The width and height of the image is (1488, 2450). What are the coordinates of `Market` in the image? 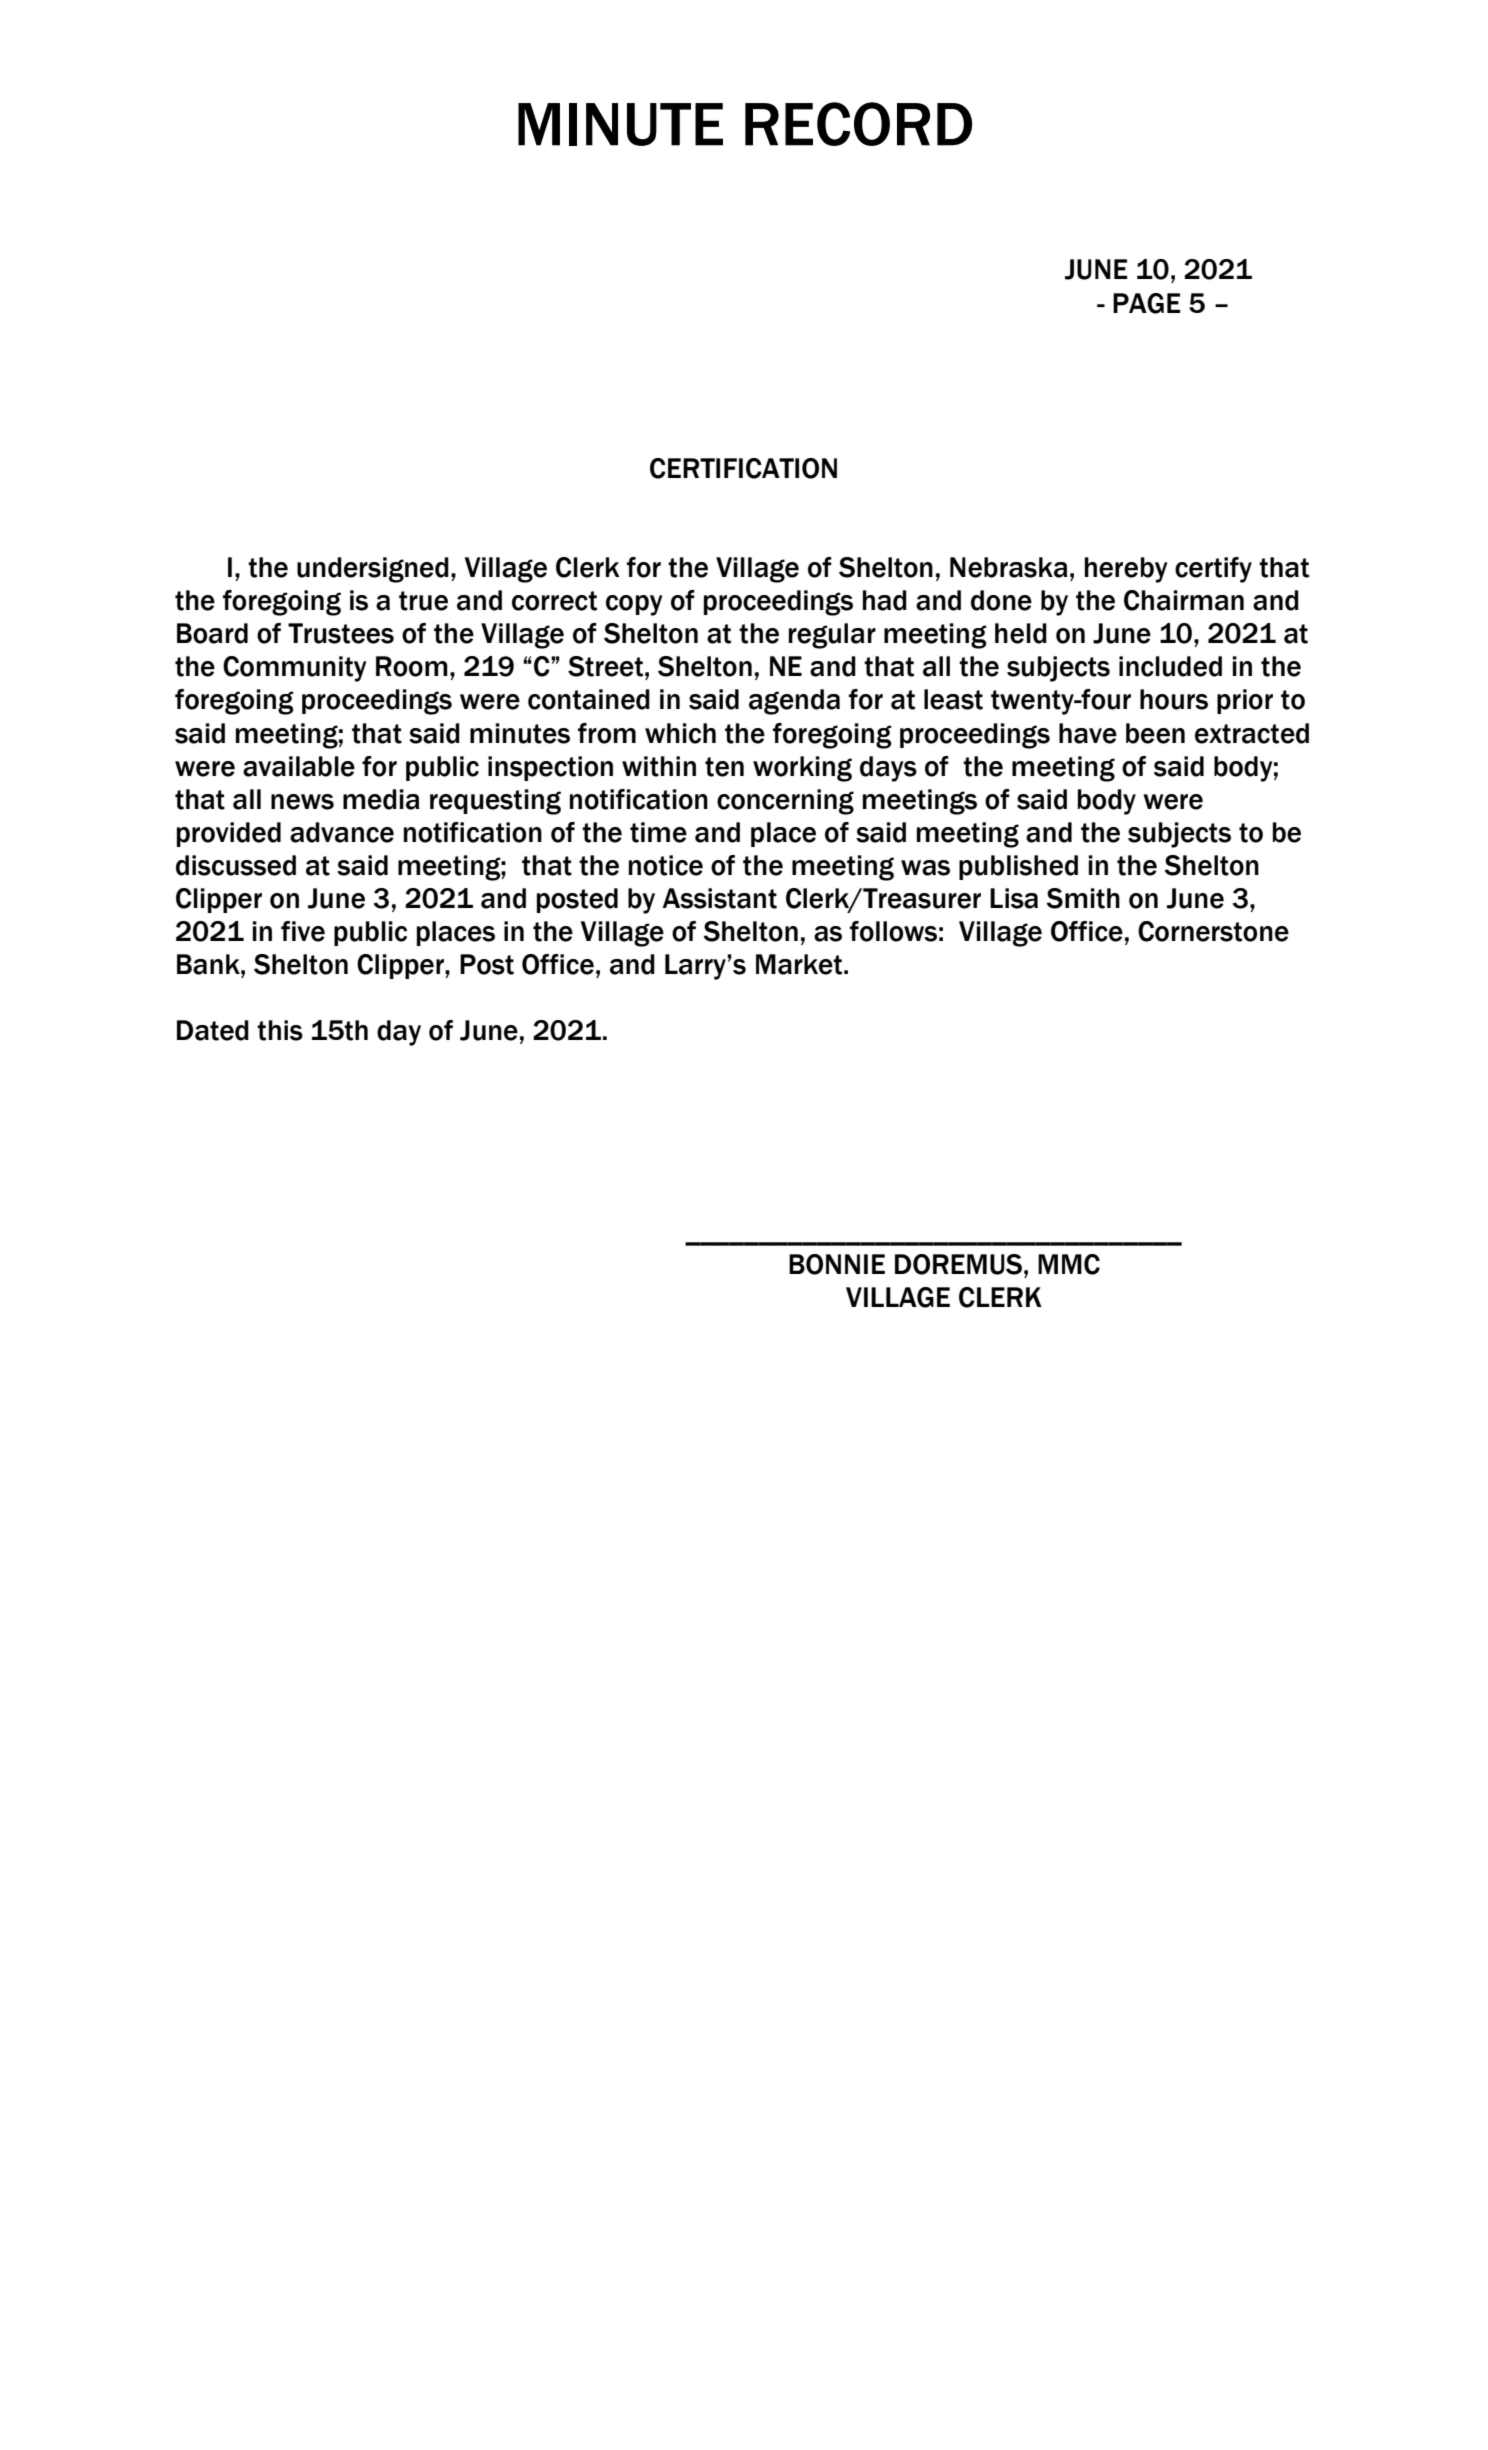 It's located at (799, 964).
